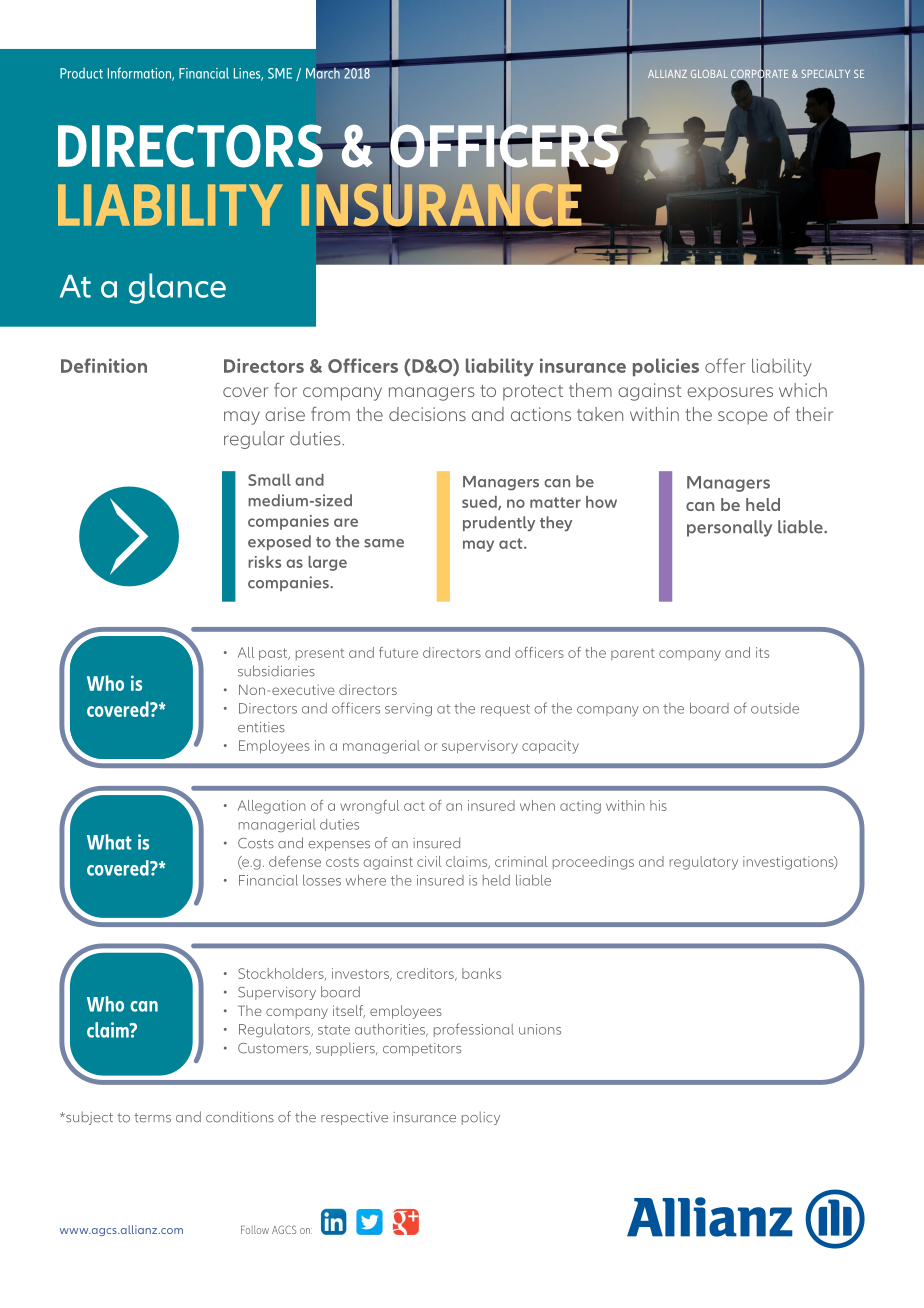  What do you see at coordinates (282, 974) in the screenshot?
I see `Stockholders` at bounding box center [282, 974].
